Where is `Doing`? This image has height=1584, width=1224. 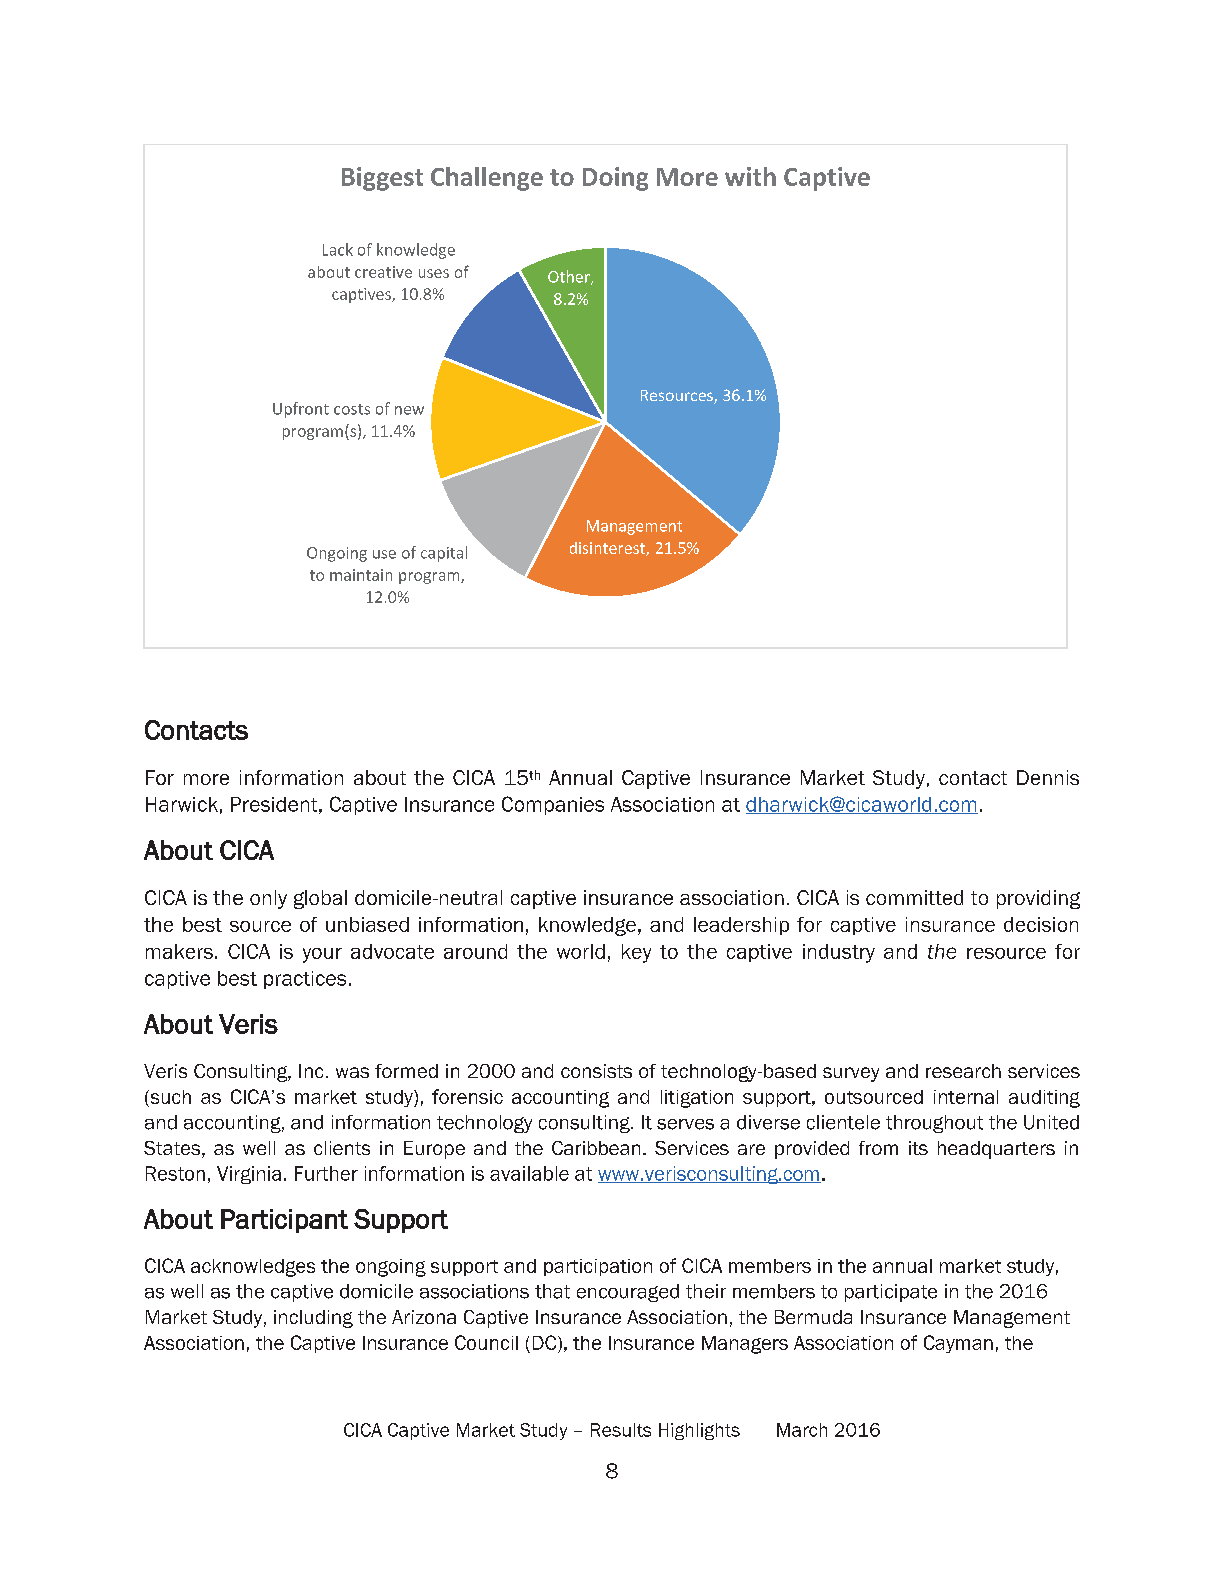
Doing is located at coordinates (615, 179).
